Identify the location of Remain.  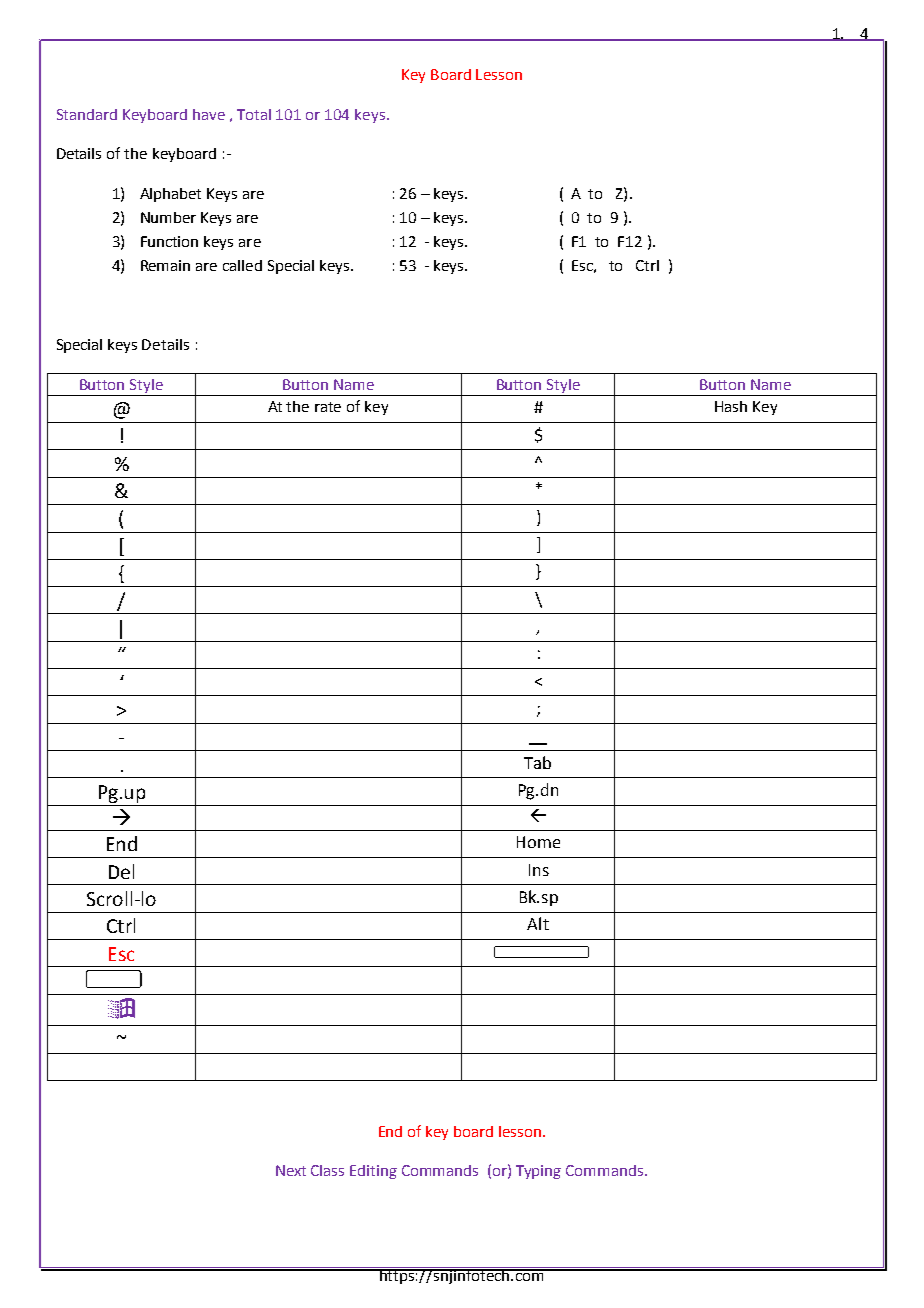
(165, 265).
